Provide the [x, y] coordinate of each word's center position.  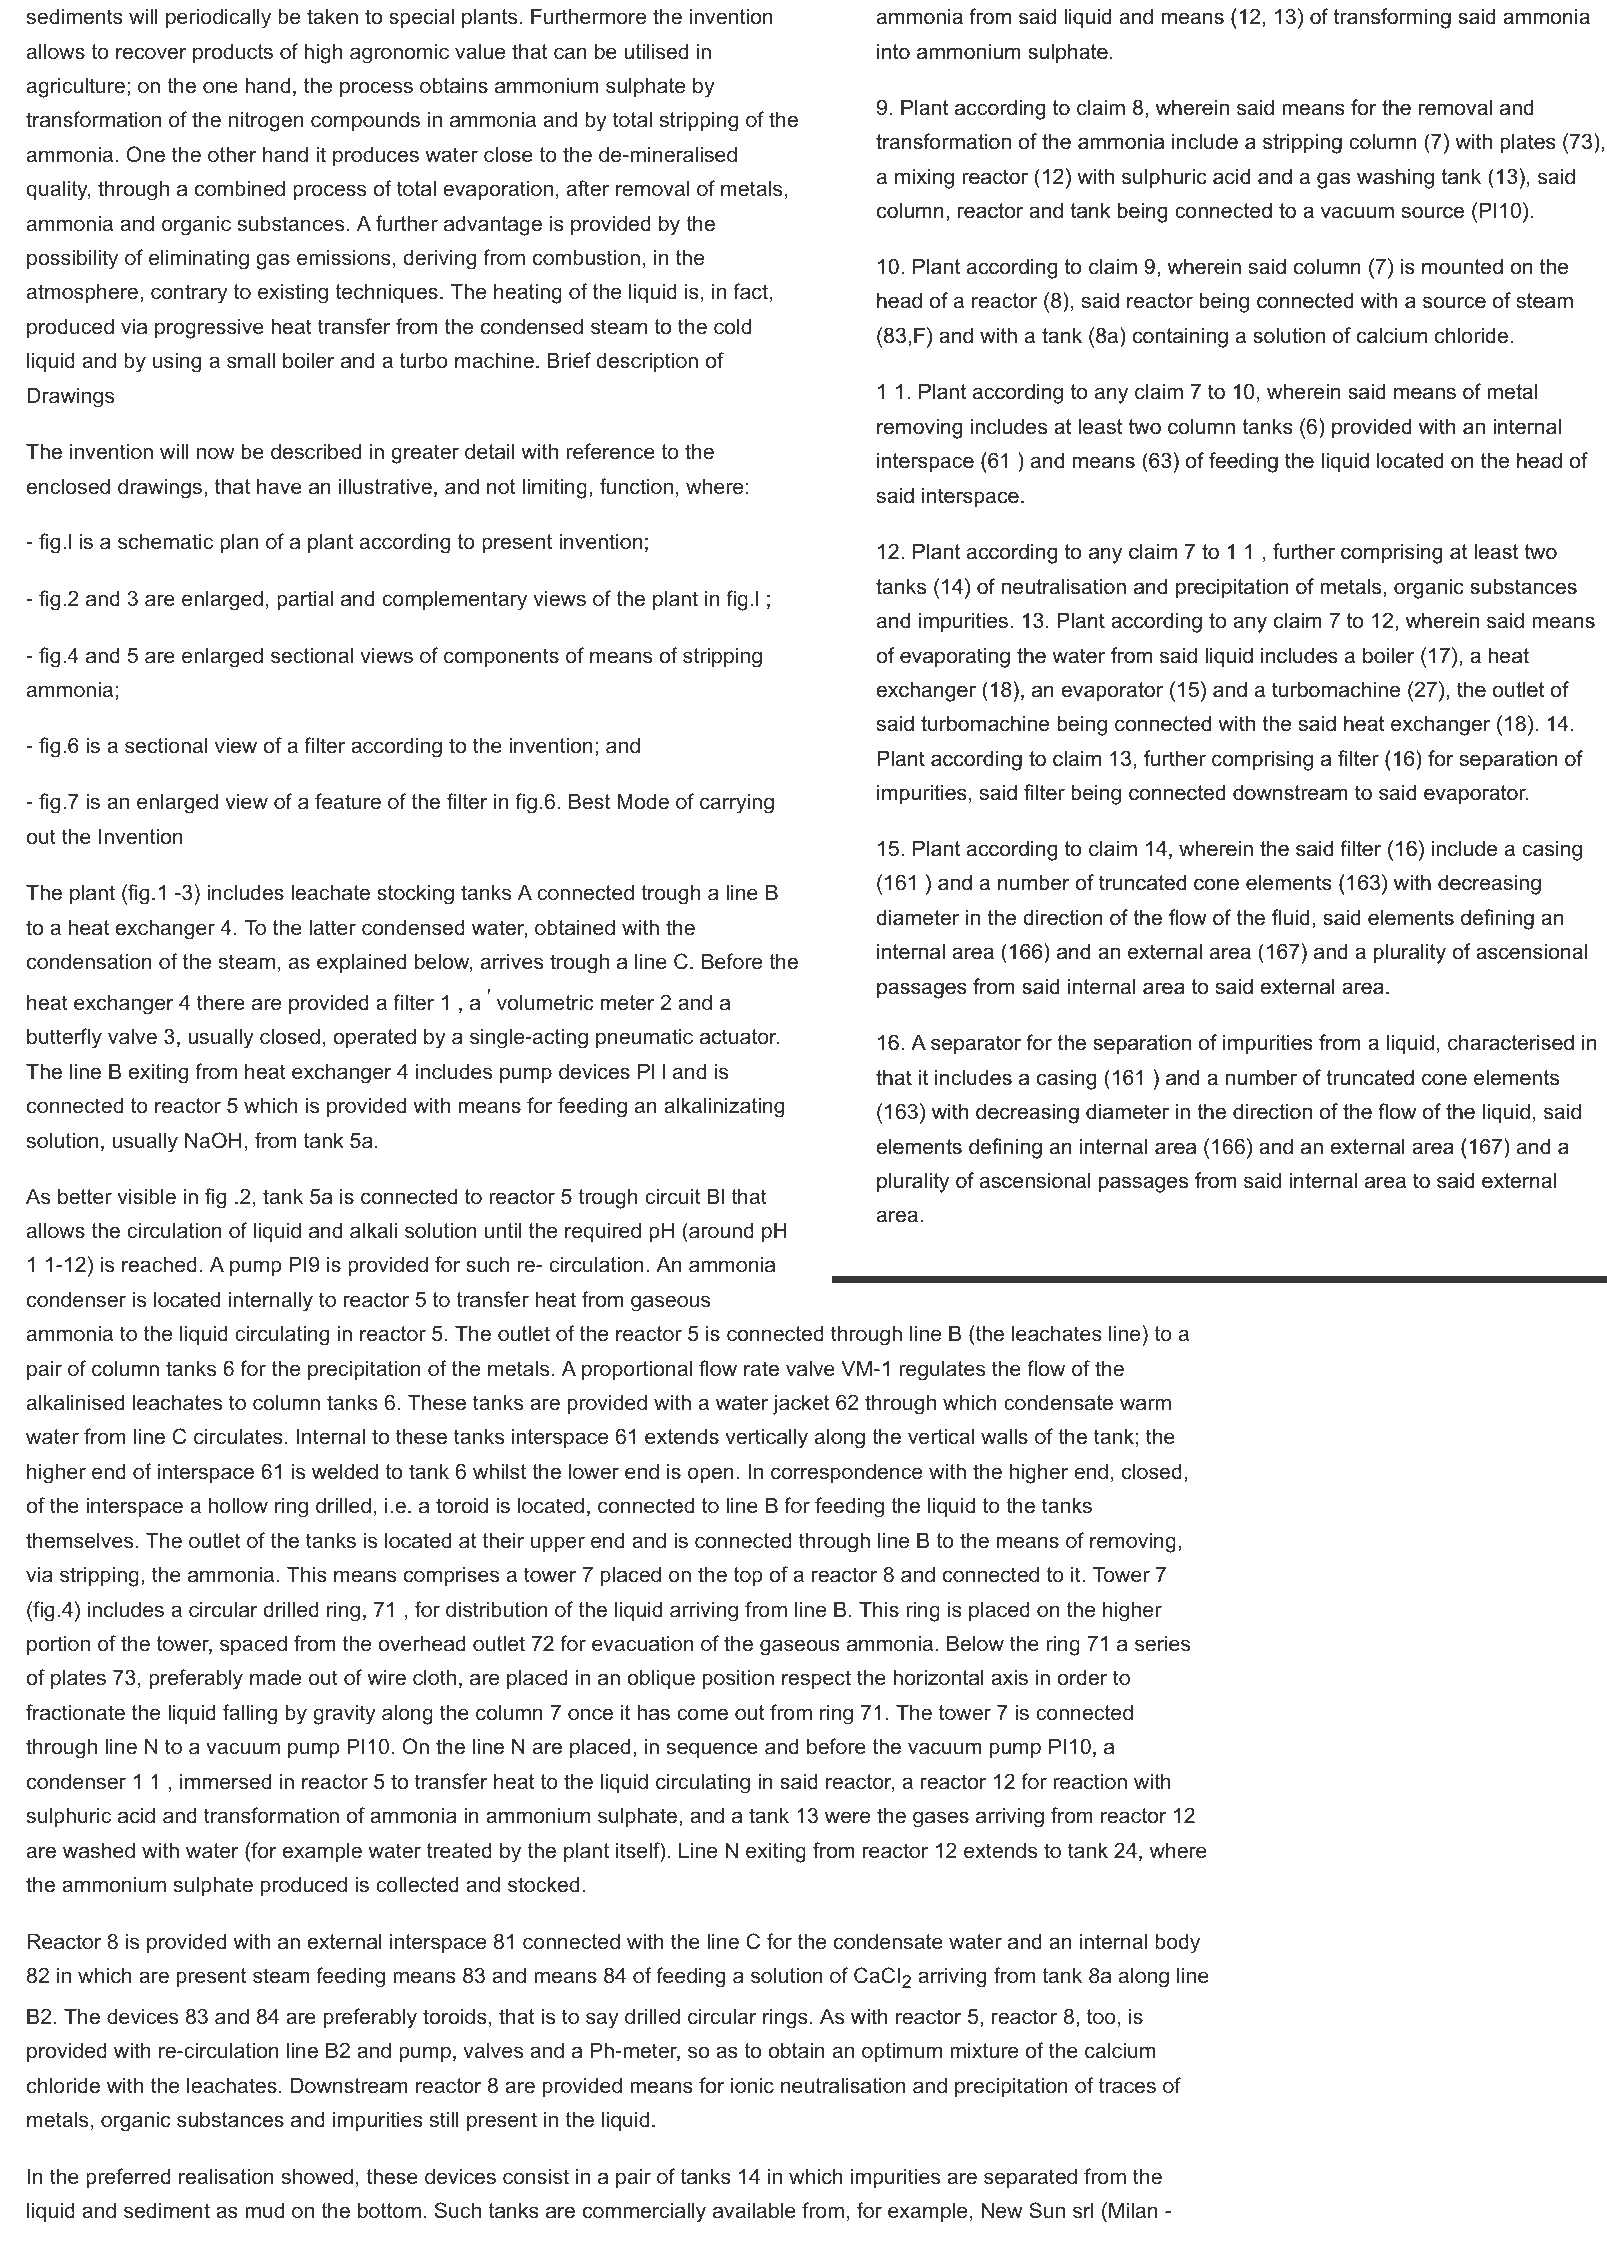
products [233, 53]
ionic [752, 2085]
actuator [739, 1037]
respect [816, 1680]
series [1162, 1643]
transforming [1392, 18]
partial [305, 600]
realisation [226, 2176]
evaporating [955, 657]
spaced [253, 1645]
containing [1180, 337]
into [893, 51]
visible [146, 1196]
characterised [1511, 1042]
